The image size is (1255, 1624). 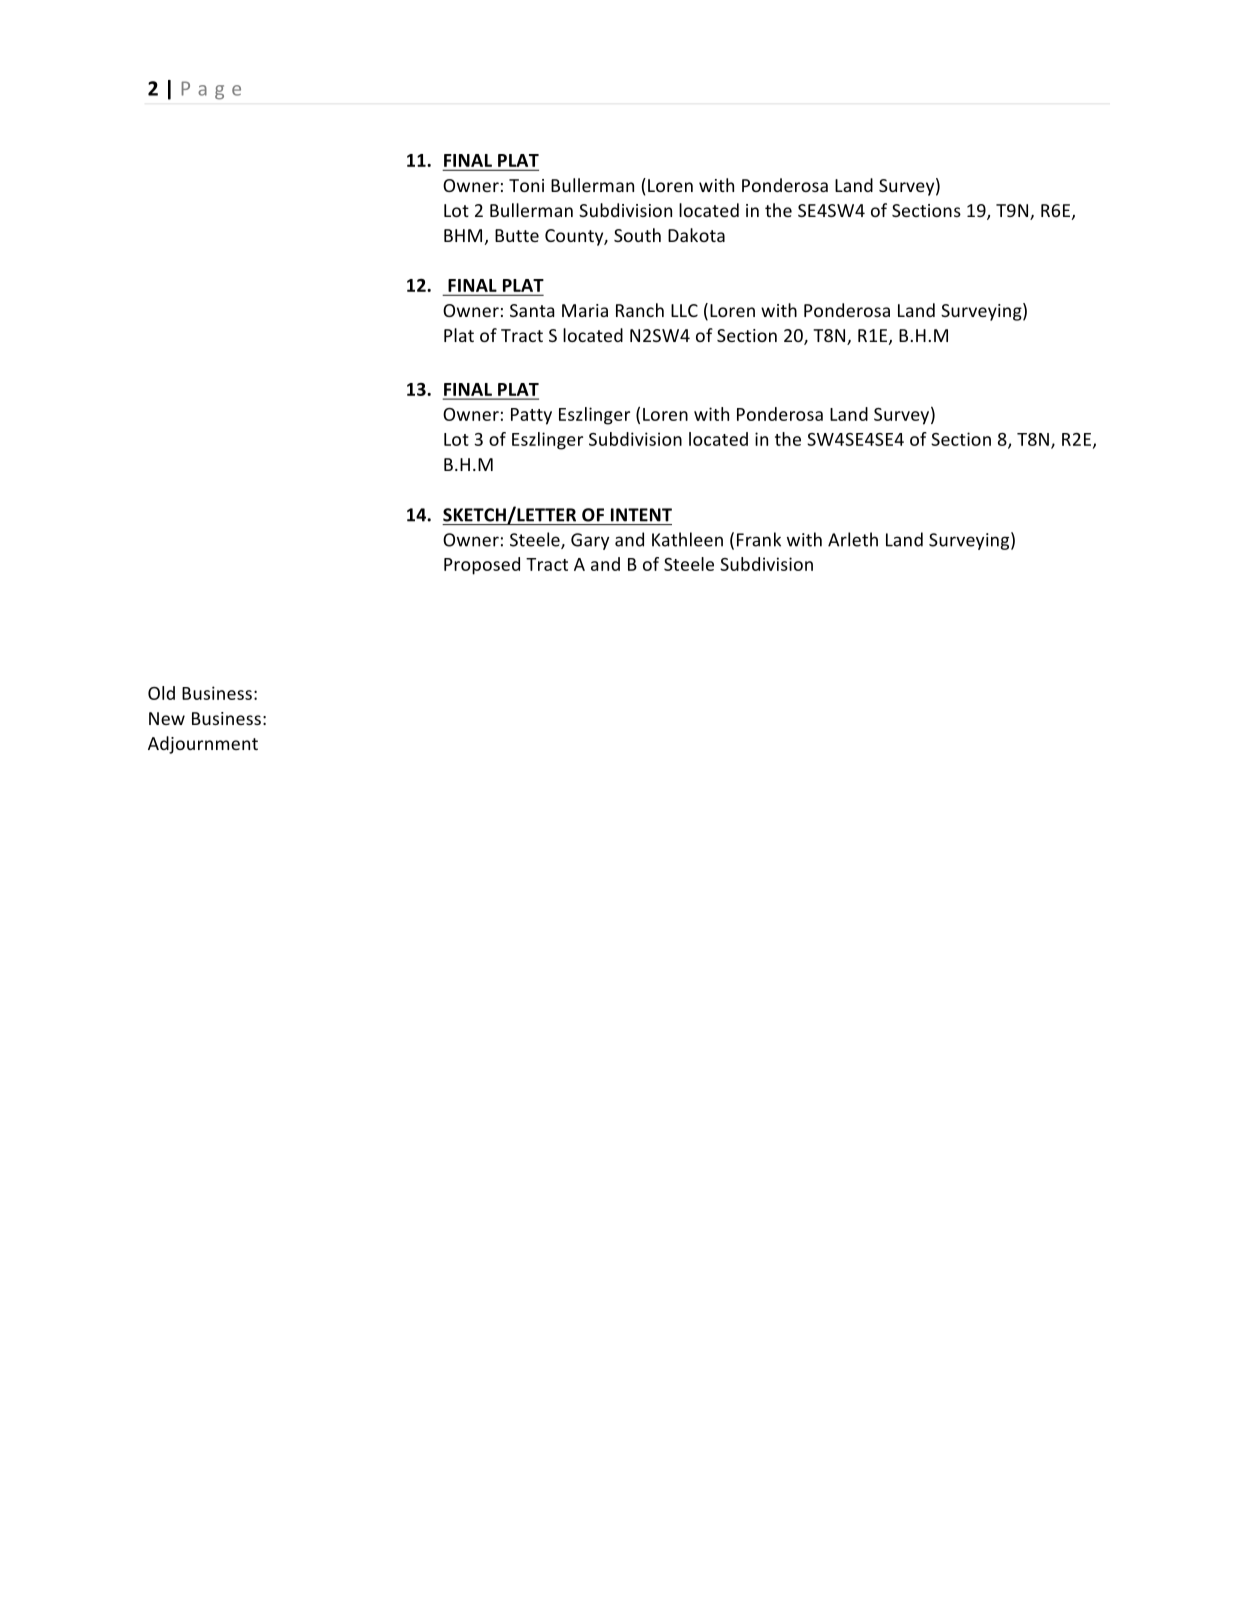 I want to click on Dakota, so click(x=696, y=235).
